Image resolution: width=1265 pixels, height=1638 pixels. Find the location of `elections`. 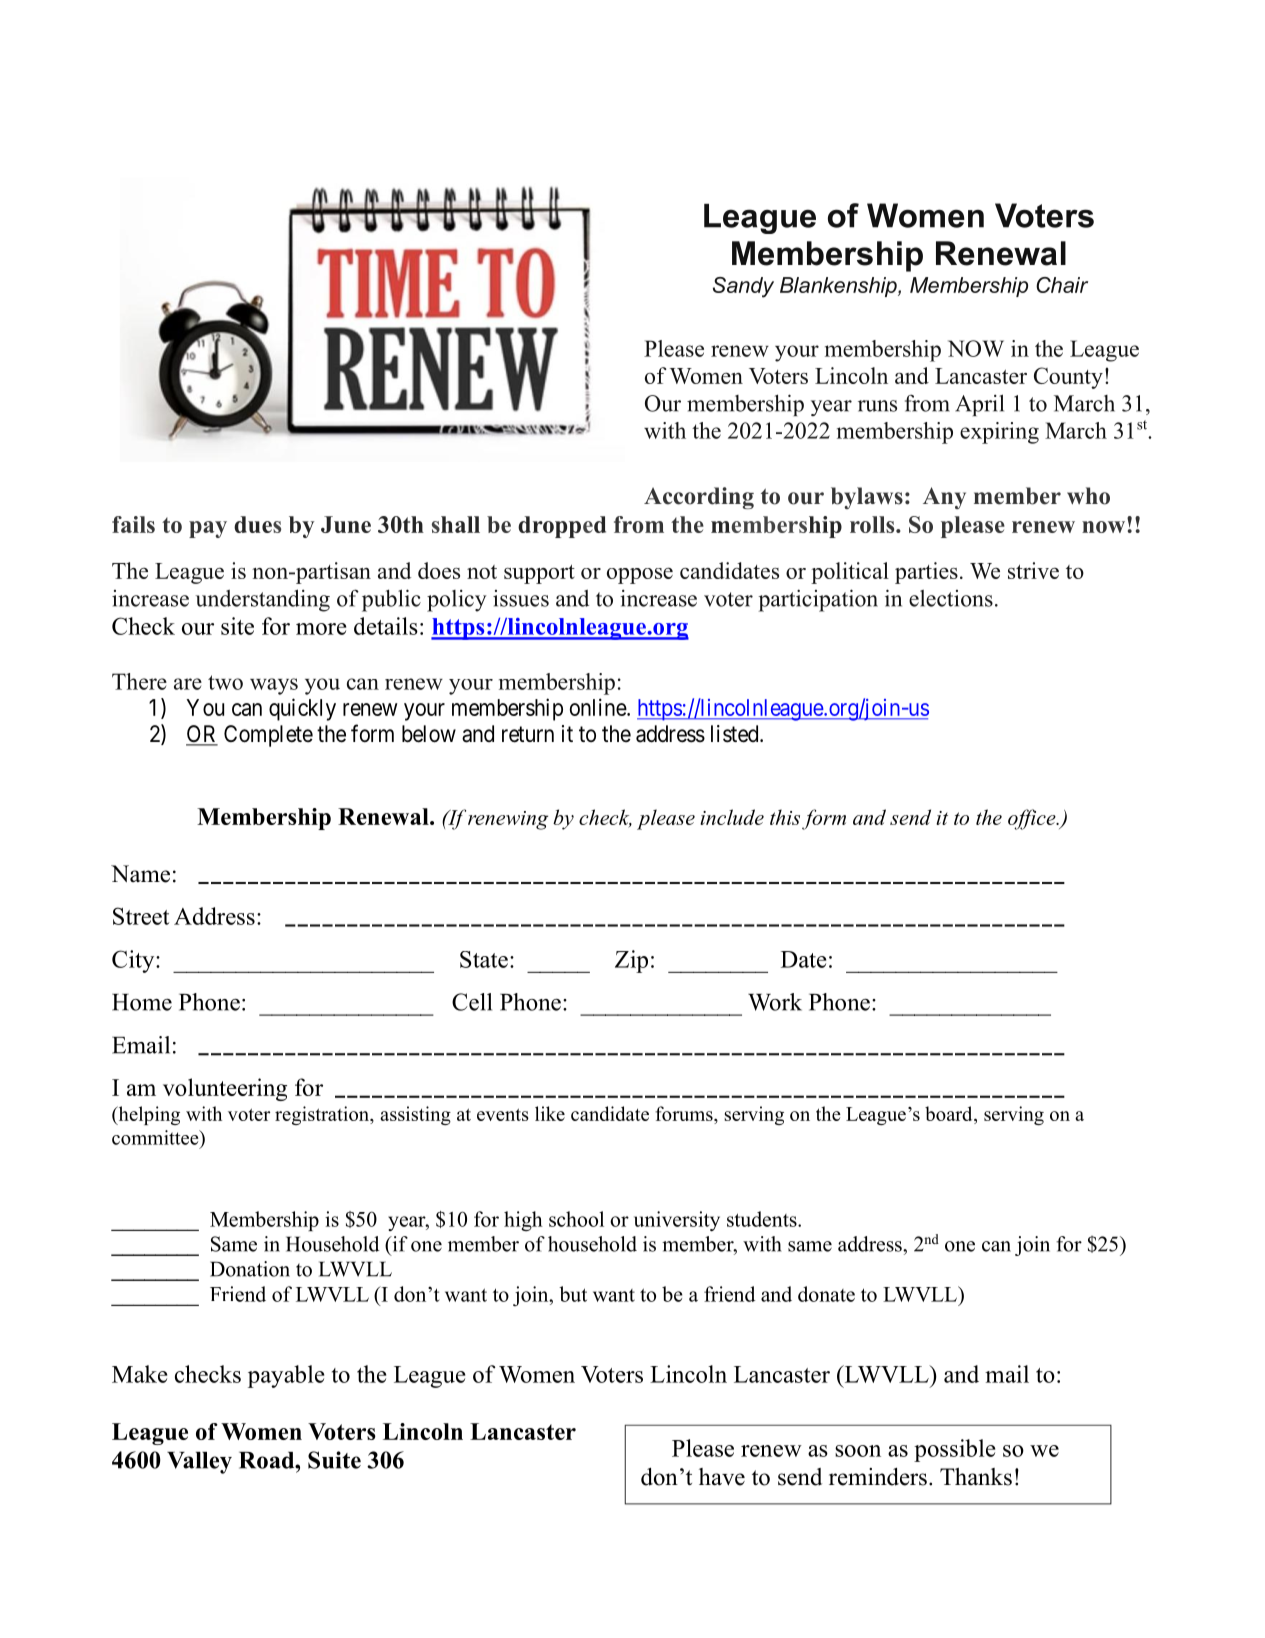

elections is located at coordinates (951, 598).
